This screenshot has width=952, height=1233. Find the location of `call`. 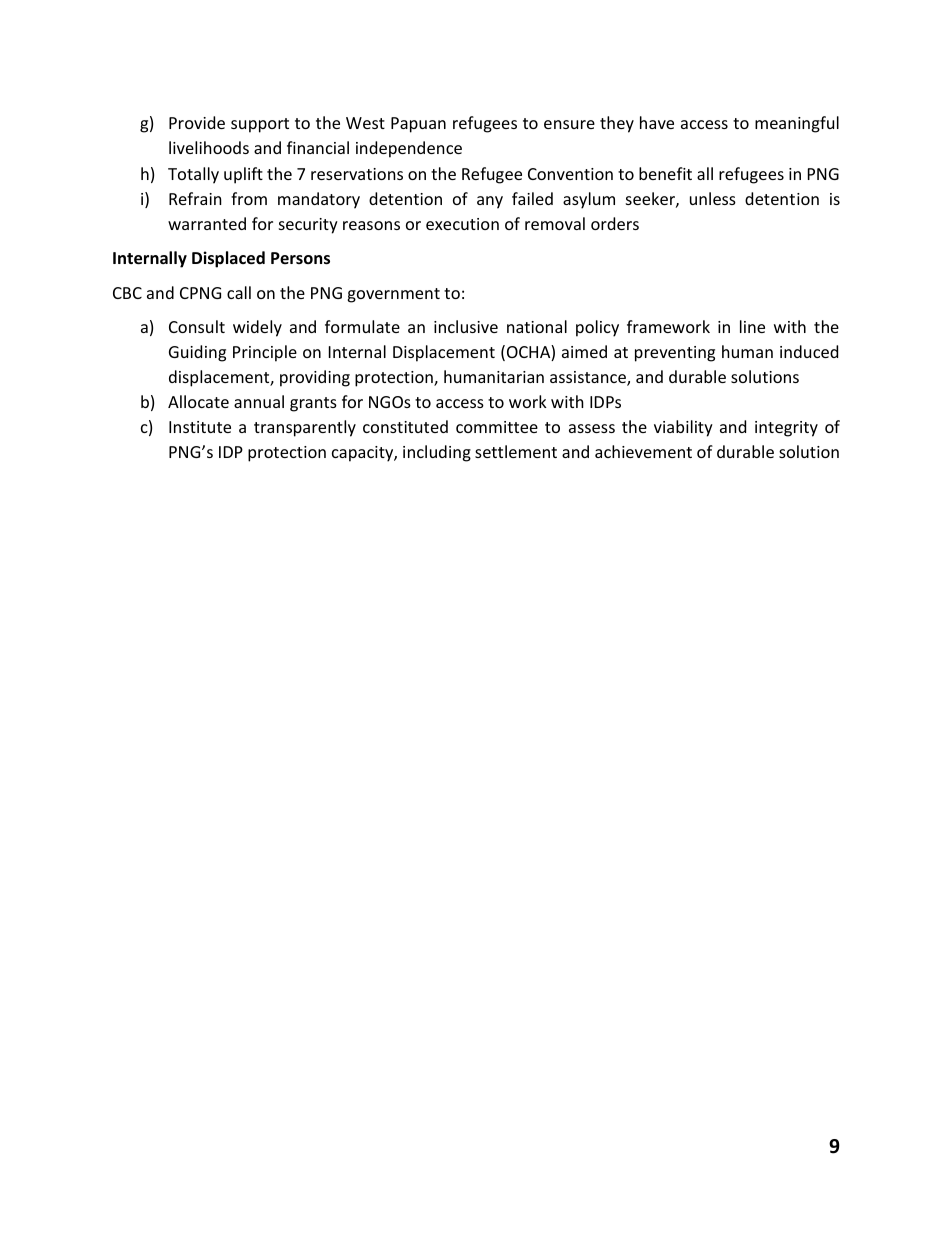

call is located at coordinates (239, 292).
